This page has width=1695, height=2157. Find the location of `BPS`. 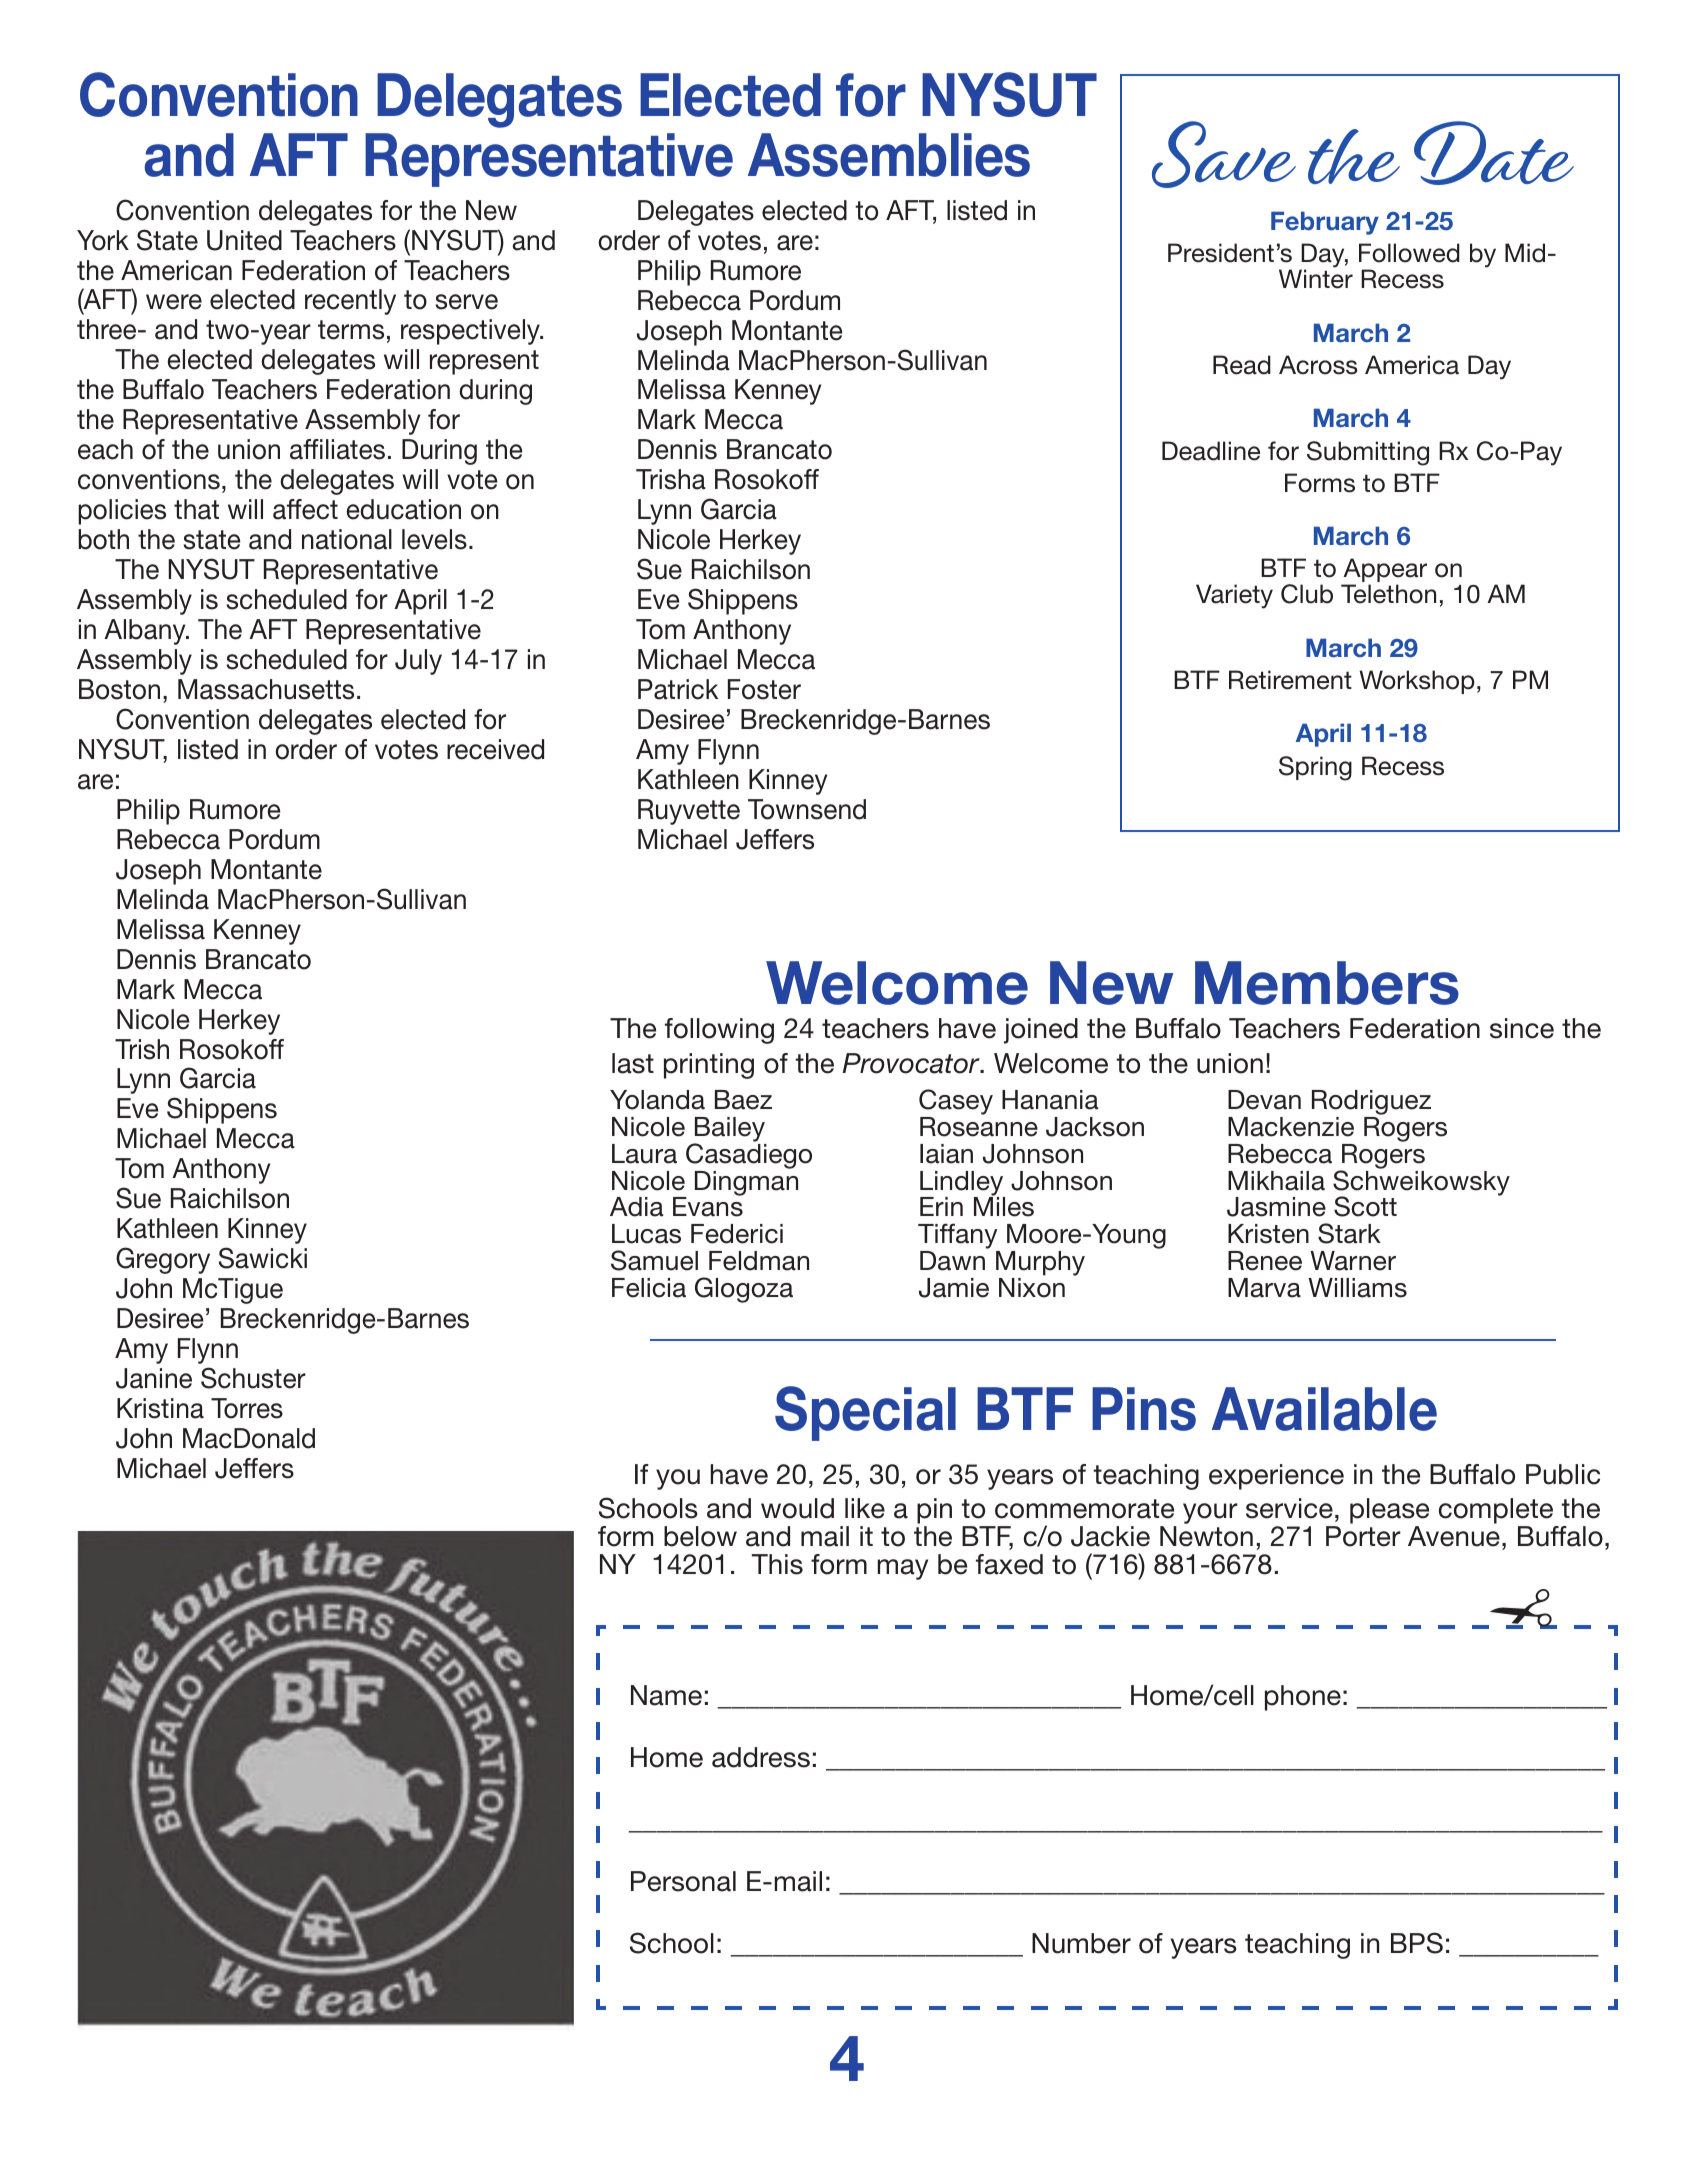

BPS is located at coordinates (1417, 1943).
